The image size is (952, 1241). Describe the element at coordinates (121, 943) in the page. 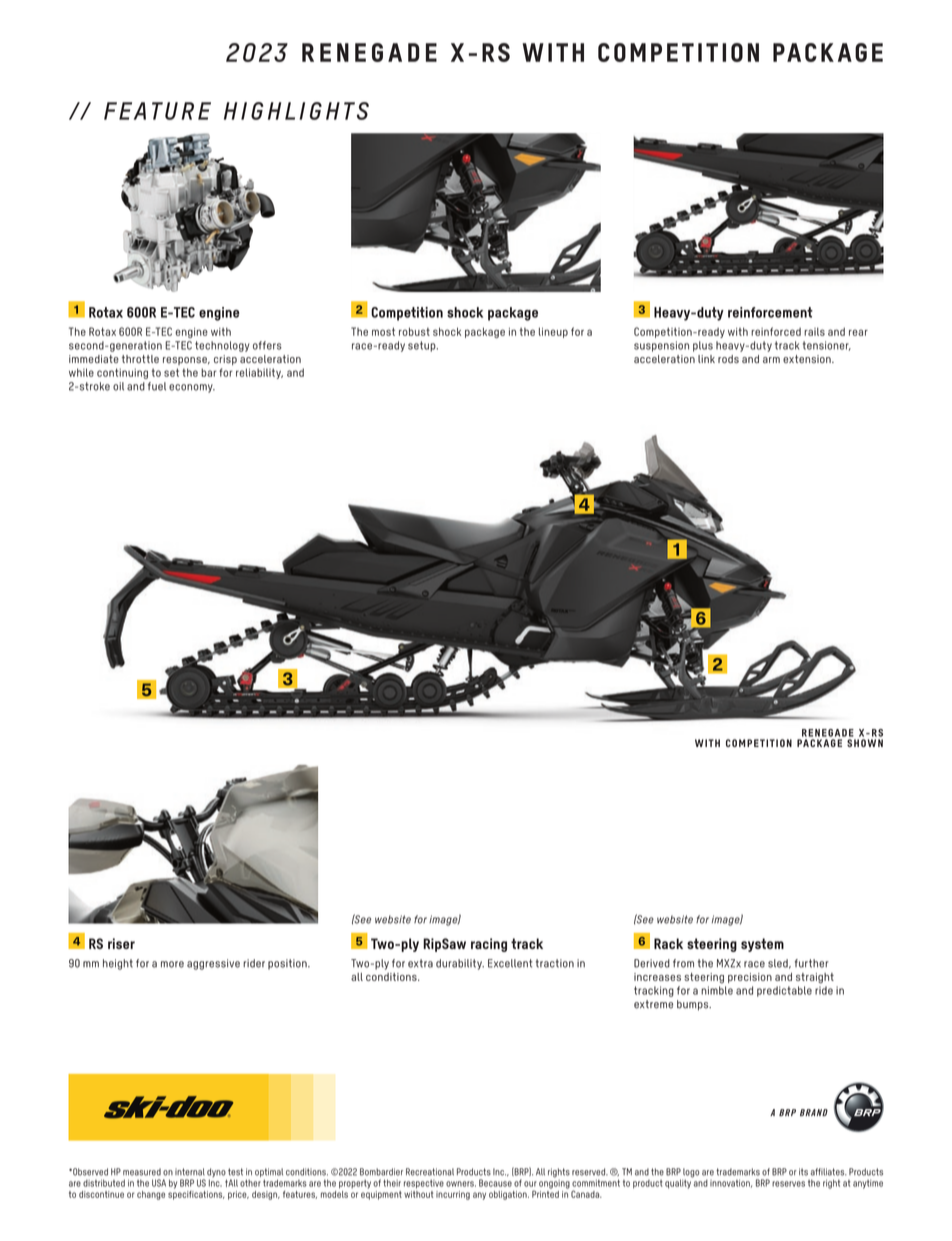

I see `riser` at that location.
